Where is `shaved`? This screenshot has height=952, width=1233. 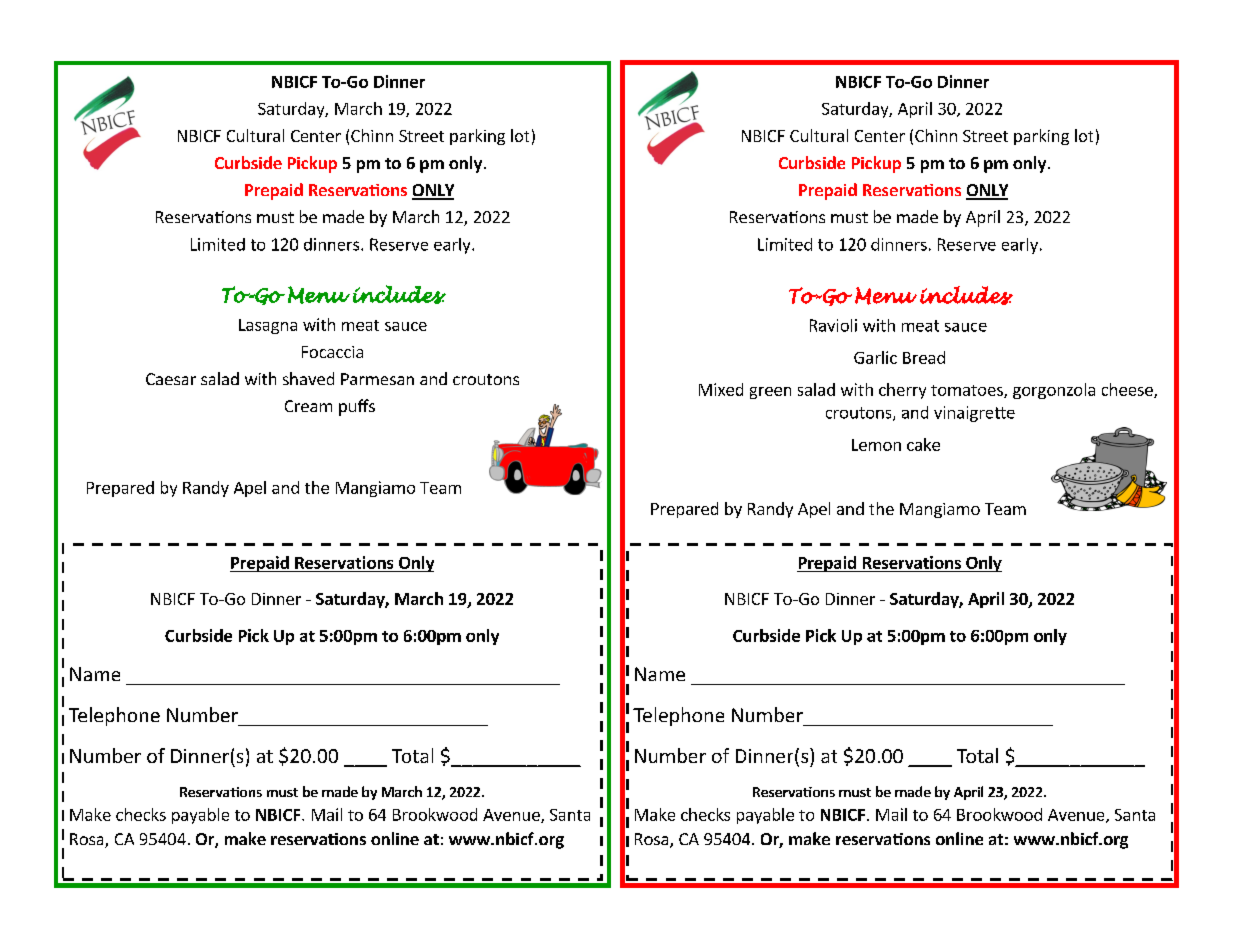 shaved is located at coordinates (308, 378).
